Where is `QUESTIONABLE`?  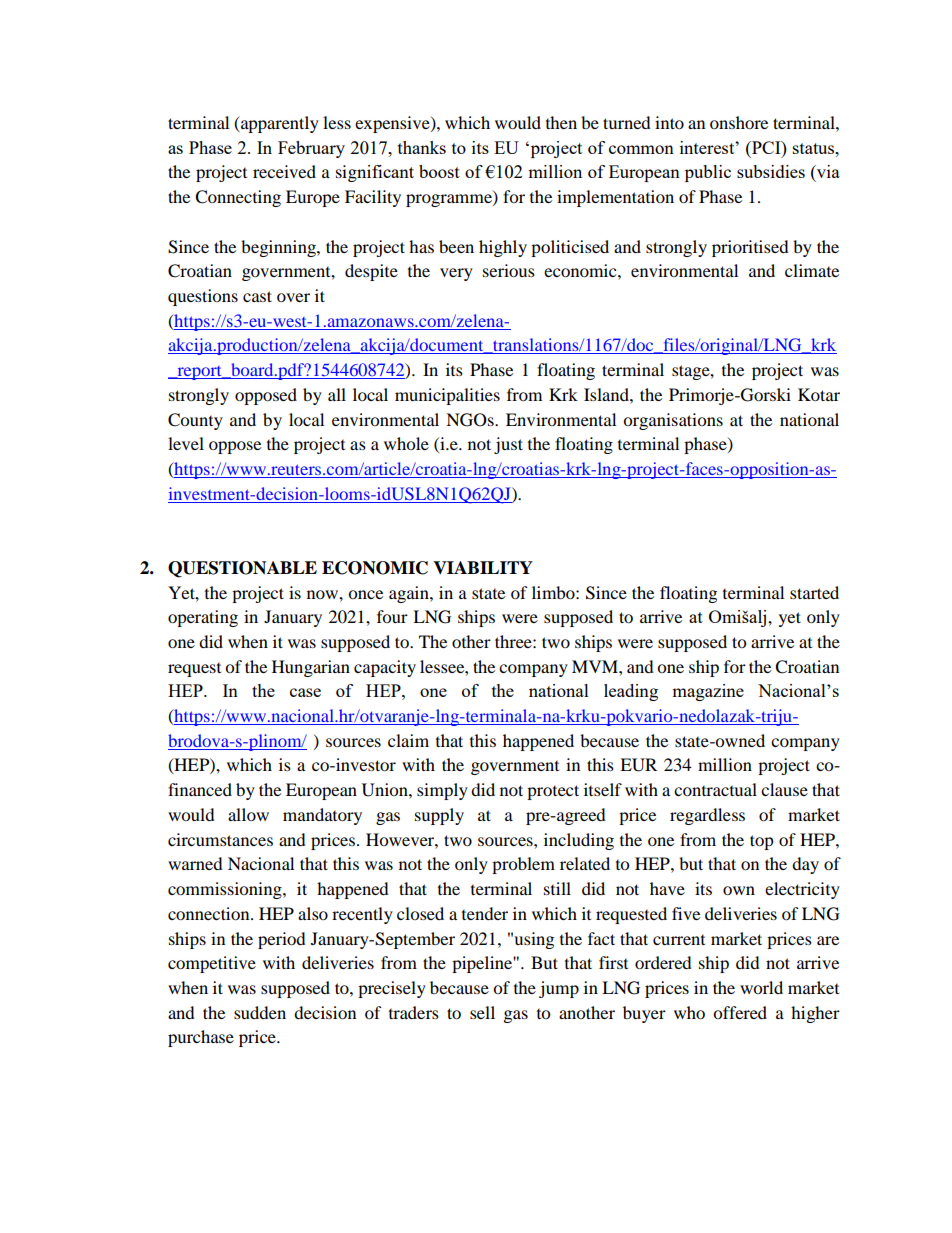
QUESTIONABLE is located at coordinates (242, 569).
